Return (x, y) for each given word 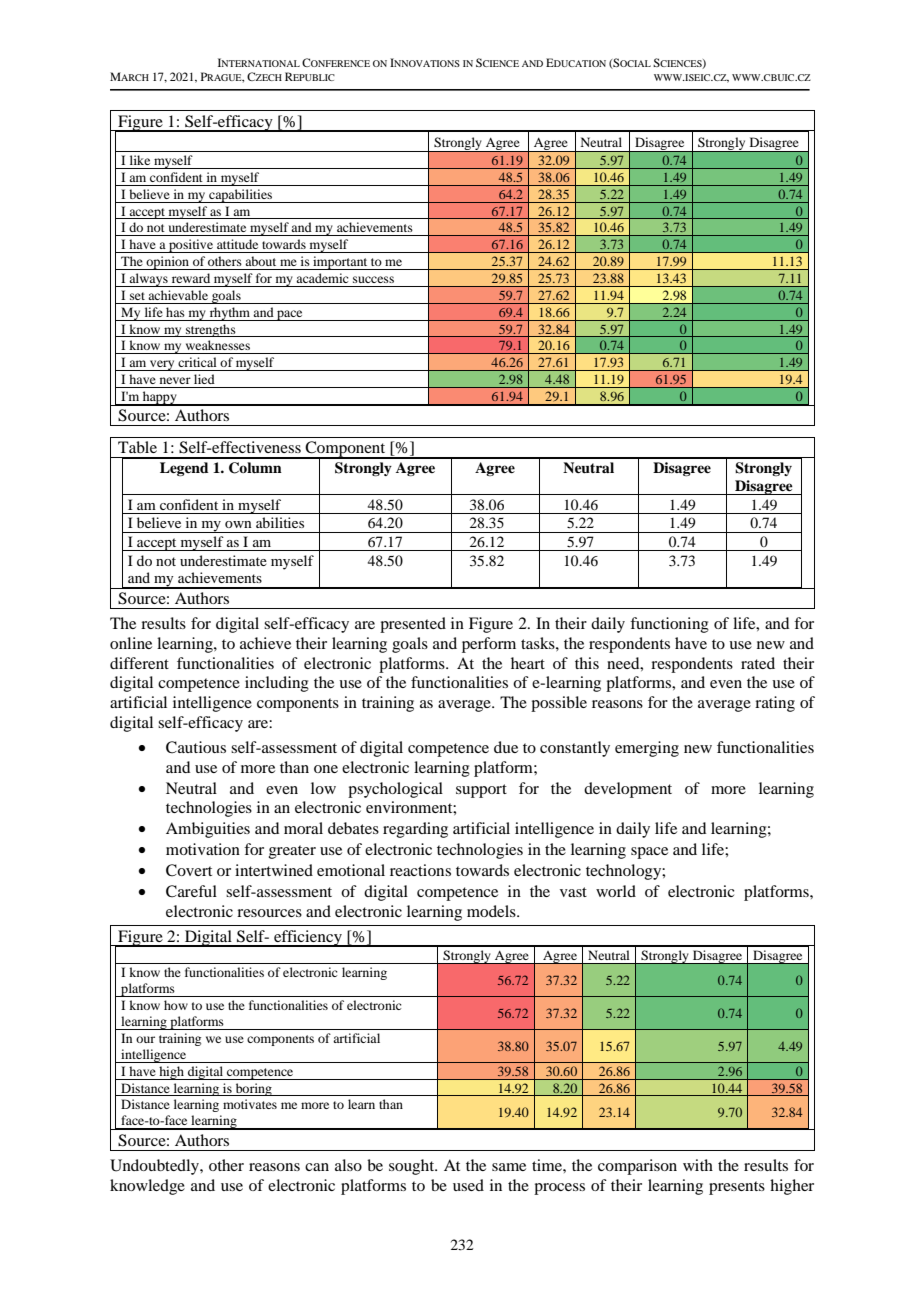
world (616, 891)
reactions (420, 870)
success (373, 279)
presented (413, 625)
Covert (189, 870)
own (238, 524)
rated (758, 663)
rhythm (230, 314)
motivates (250, 1104)
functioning (669, 625)
